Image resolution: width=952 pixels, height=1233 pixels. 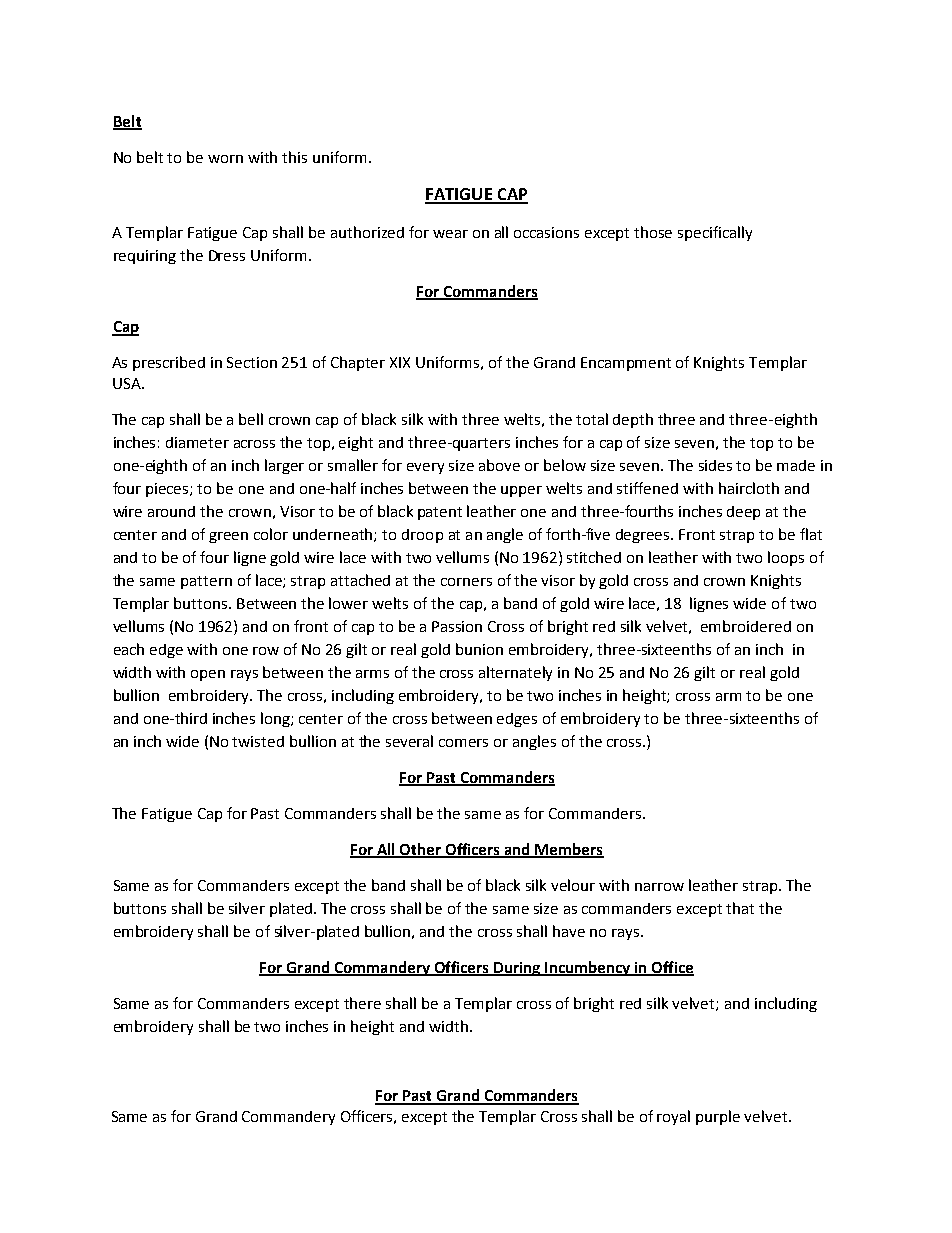 What do you see at coordinates (225, 159) in the page?
I see `worn` at bounding box center [225, 159].
